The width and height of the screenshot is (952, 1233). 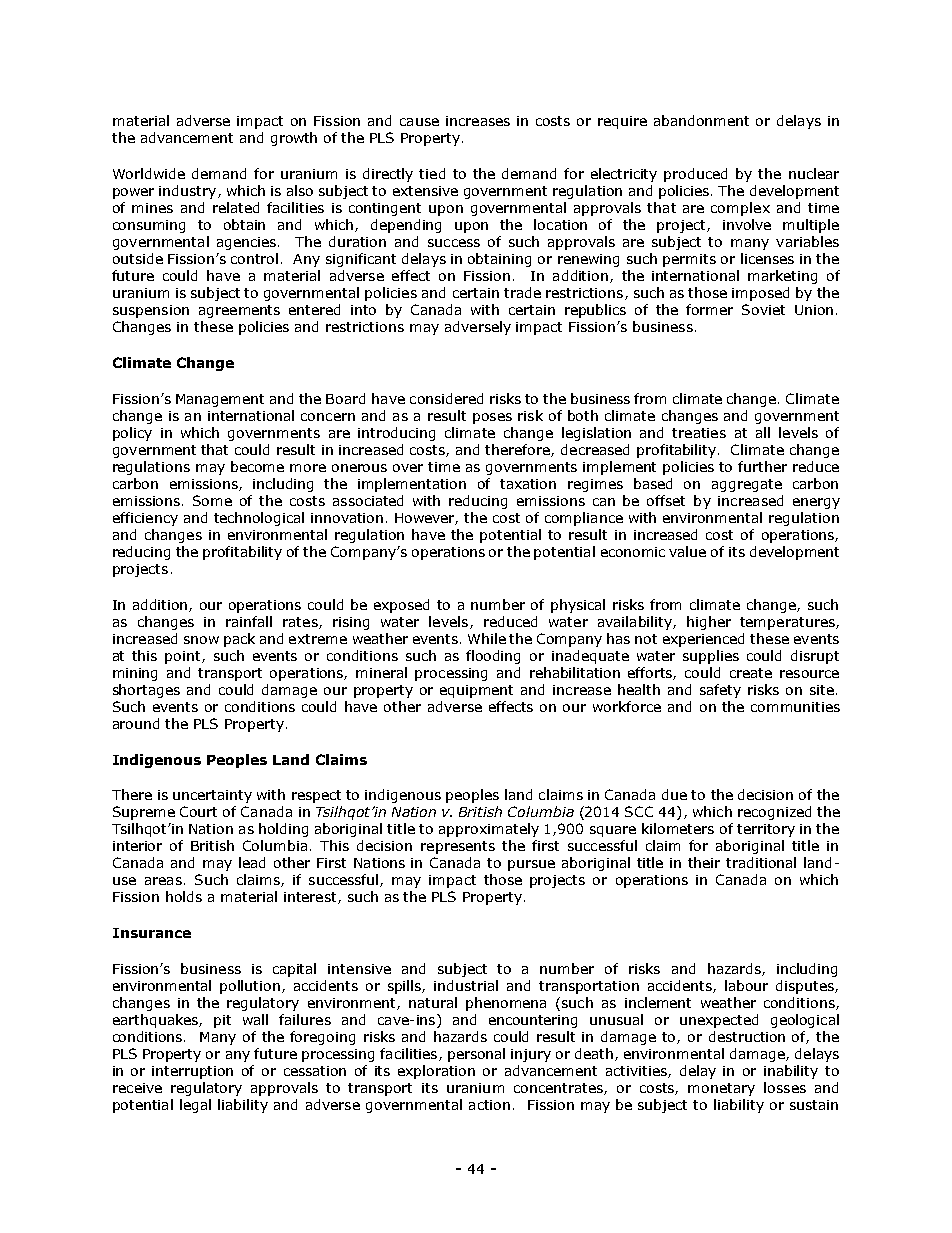 What do you see at coordinates (192, 1072) in the screenshot?
I see `interruption` at bounding box center [192, 1072].
